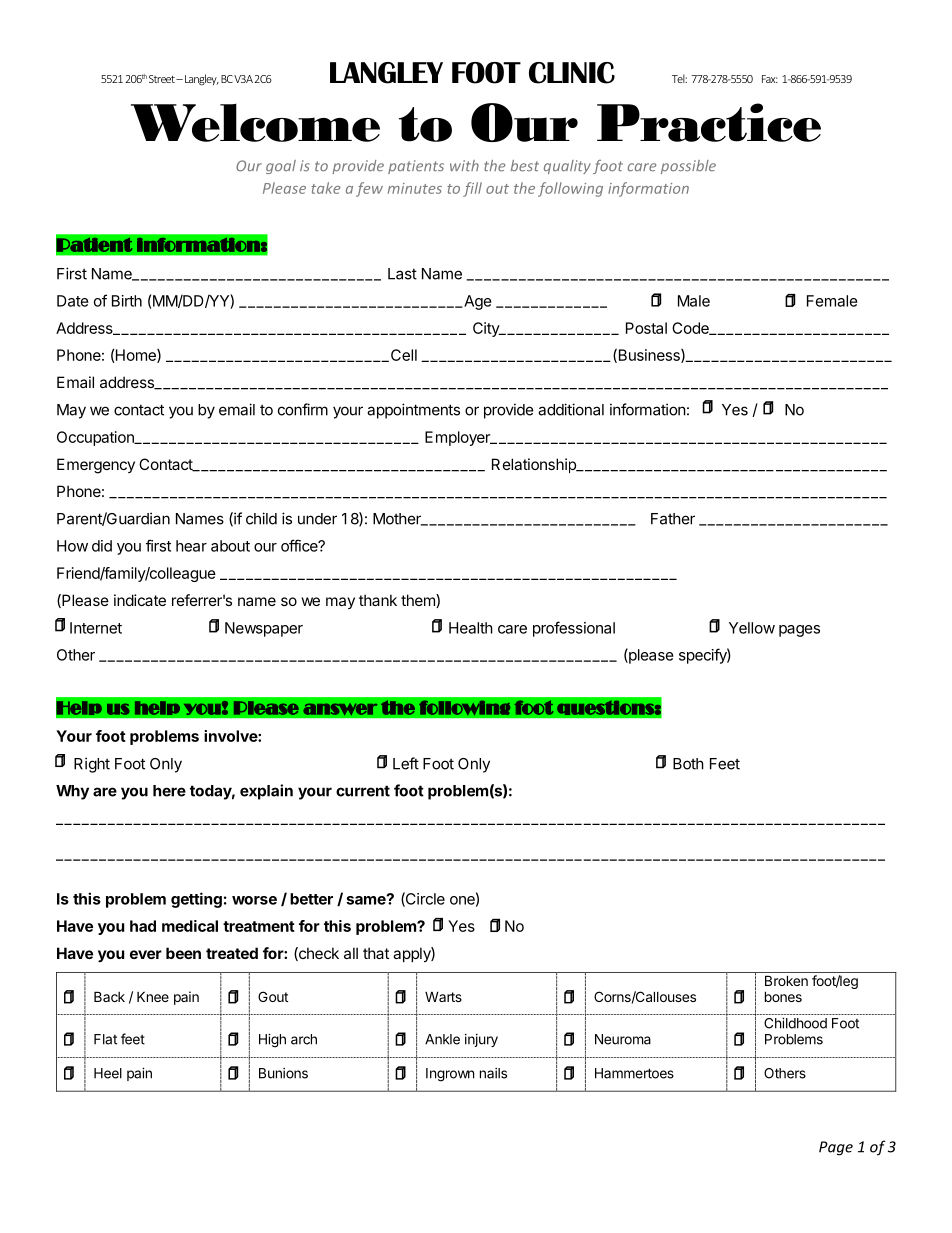 This page has height=1233, width=952. Describe the element at coordinates (163, 79) in the page. I see `Street` at that location.
